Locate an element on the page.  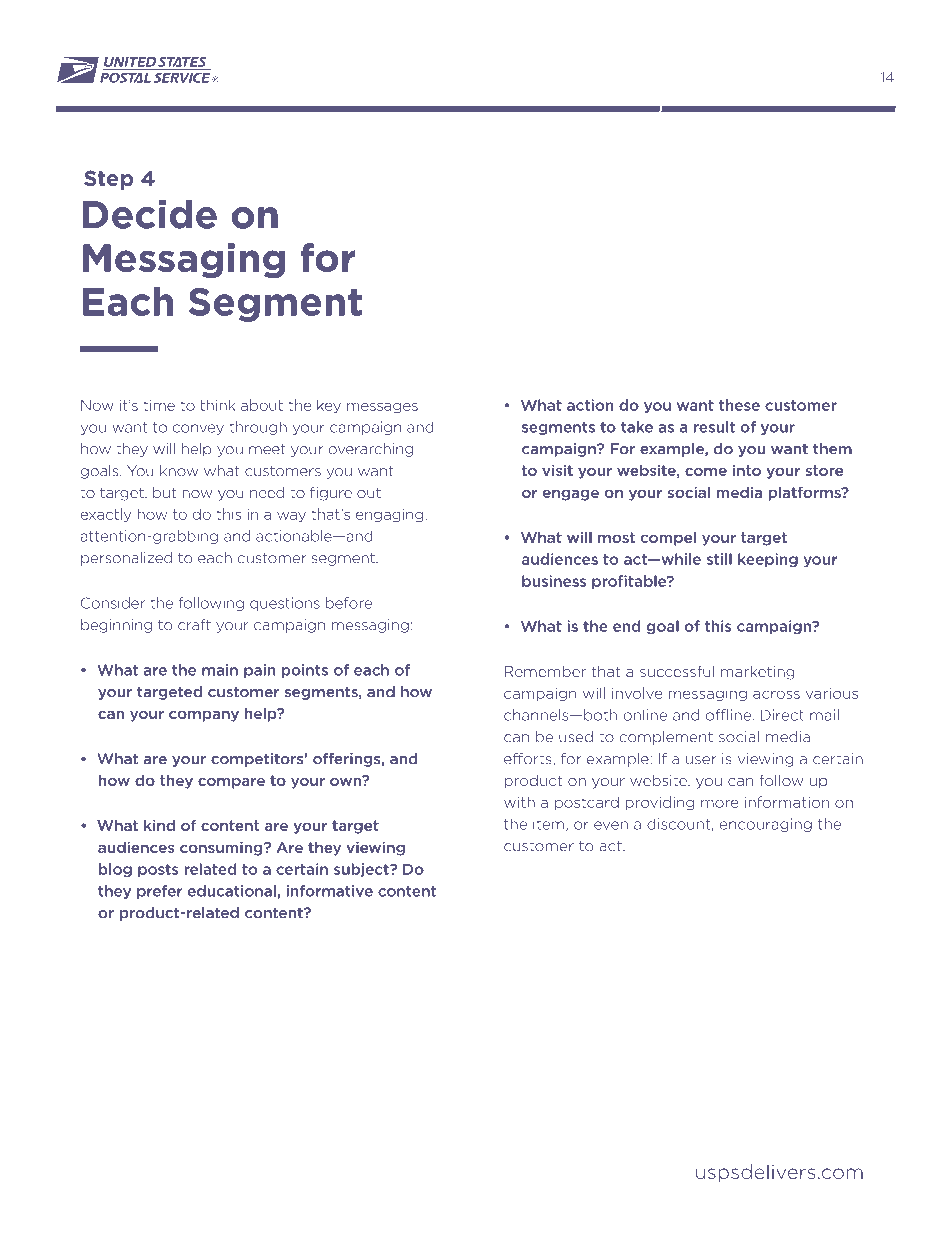
Remember is located at coordinates (545, 671).
